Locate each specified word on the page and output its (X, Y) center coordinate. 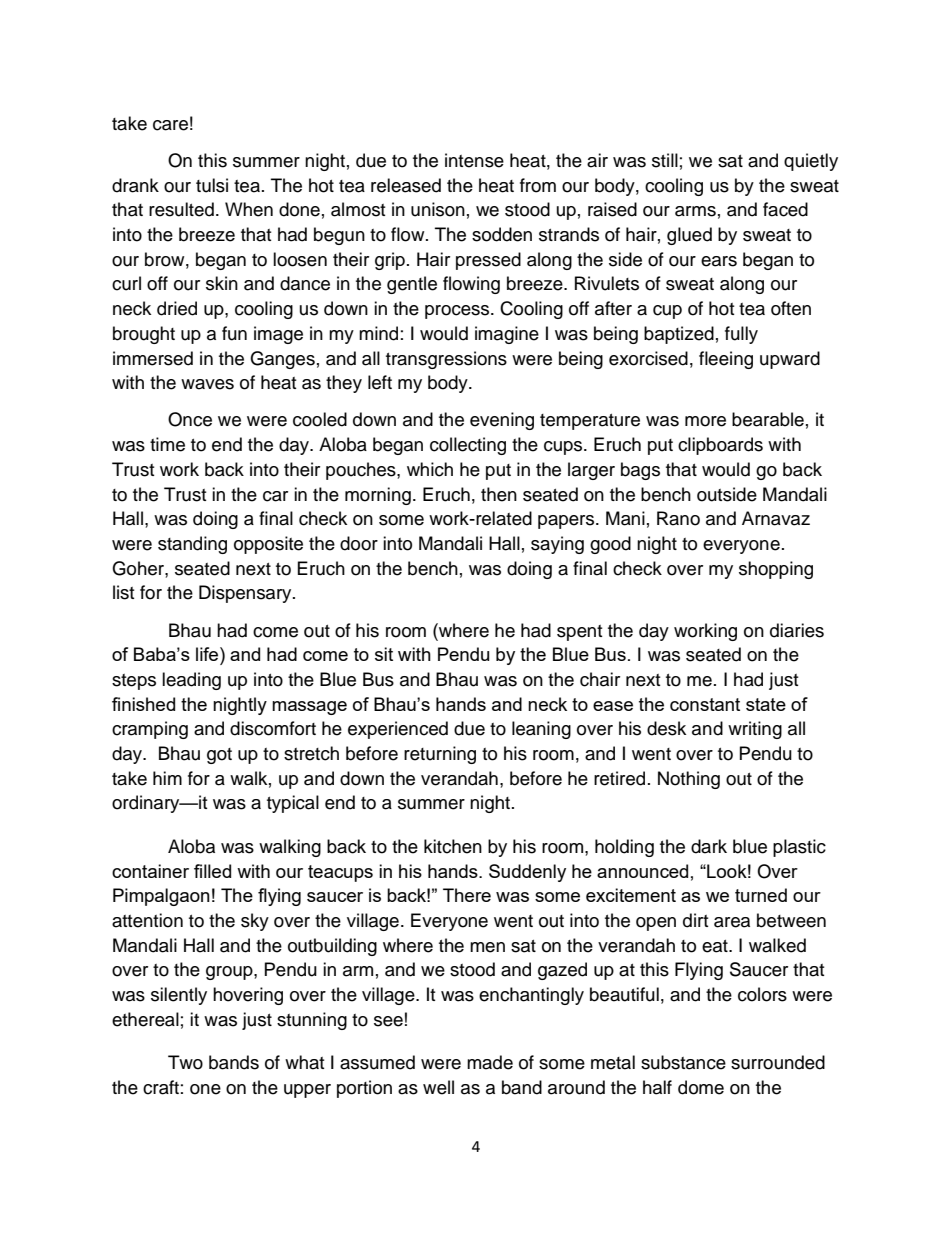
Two (185, 1062)
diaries (797, 630)
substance (683, 1062)
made (490, 1062)
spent (579, 633)
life (208, 654)
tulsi (212, 185)
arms (695, 211)
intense (474, 160)
